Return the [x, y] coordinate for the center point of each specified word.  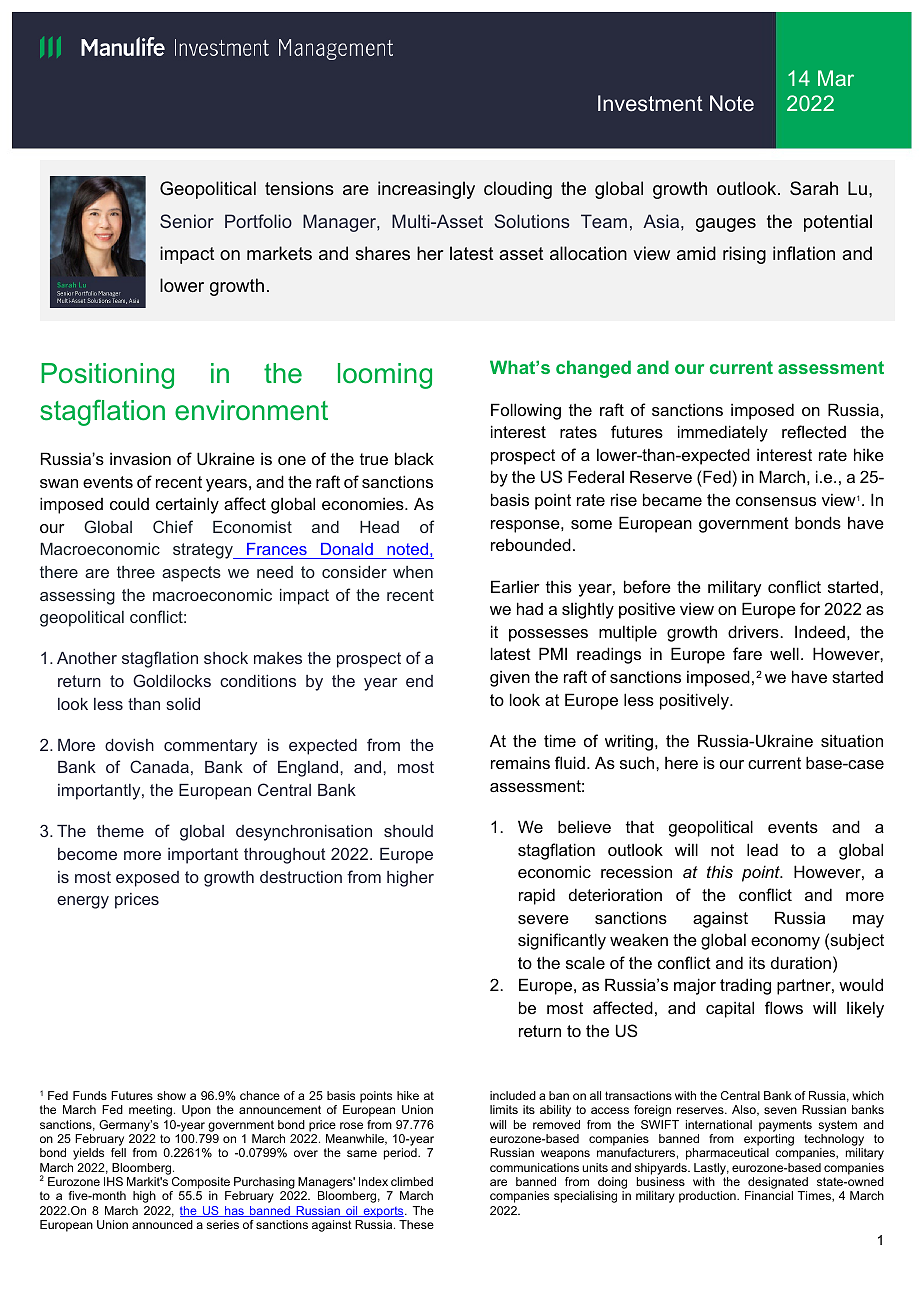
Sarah [814, 188]
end [419, 681]
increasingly [426, 190]
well [784, 653]
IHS [113, 1181]
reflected [814, 431]
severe [543, 919]
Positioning [107, 376]
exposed [147, 879]
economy [785, 943]
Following [526, 411]
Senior [187, 221]
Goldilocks [172, 680]
